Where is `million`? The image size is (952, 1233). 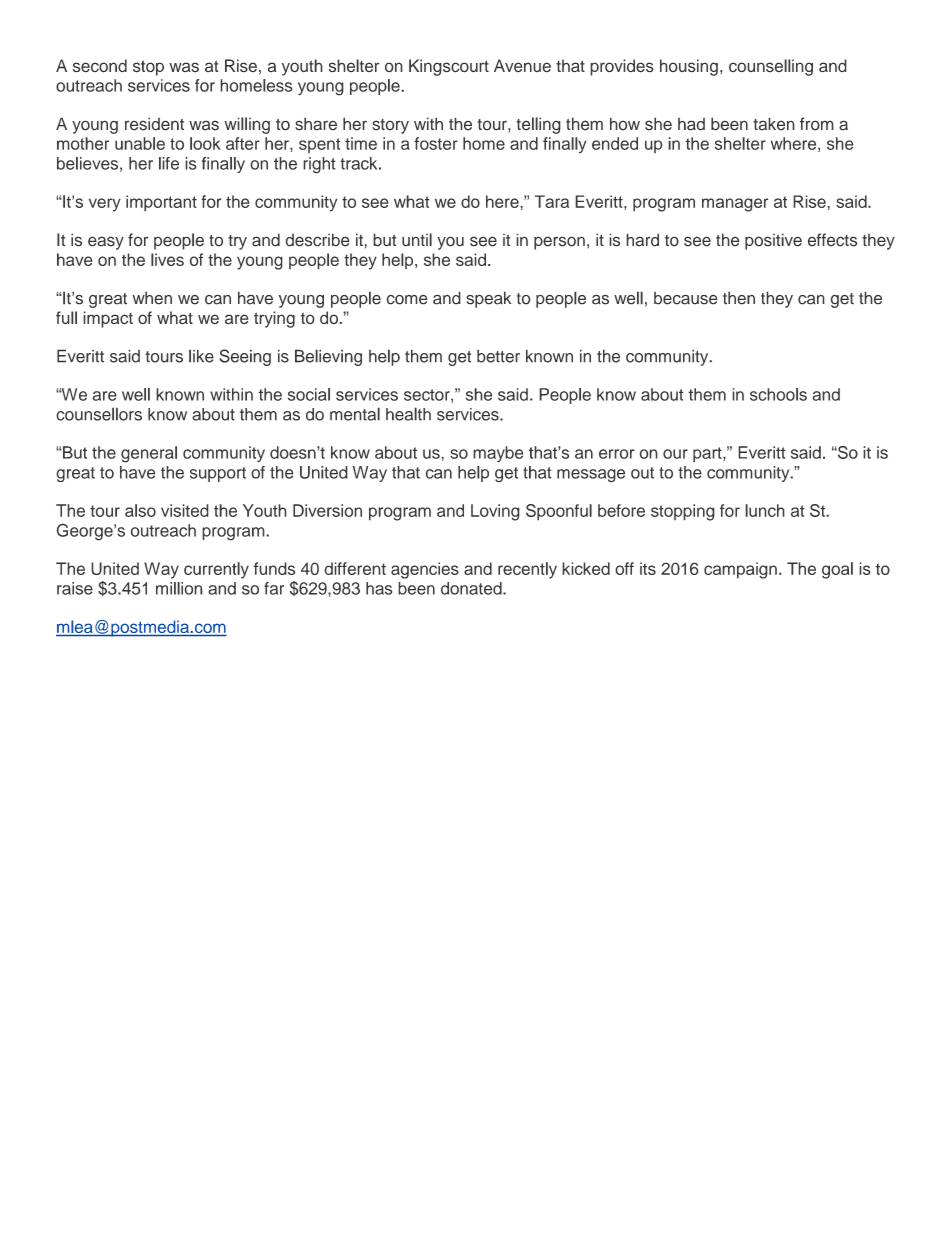
million is located at coordinates (179, 588).
